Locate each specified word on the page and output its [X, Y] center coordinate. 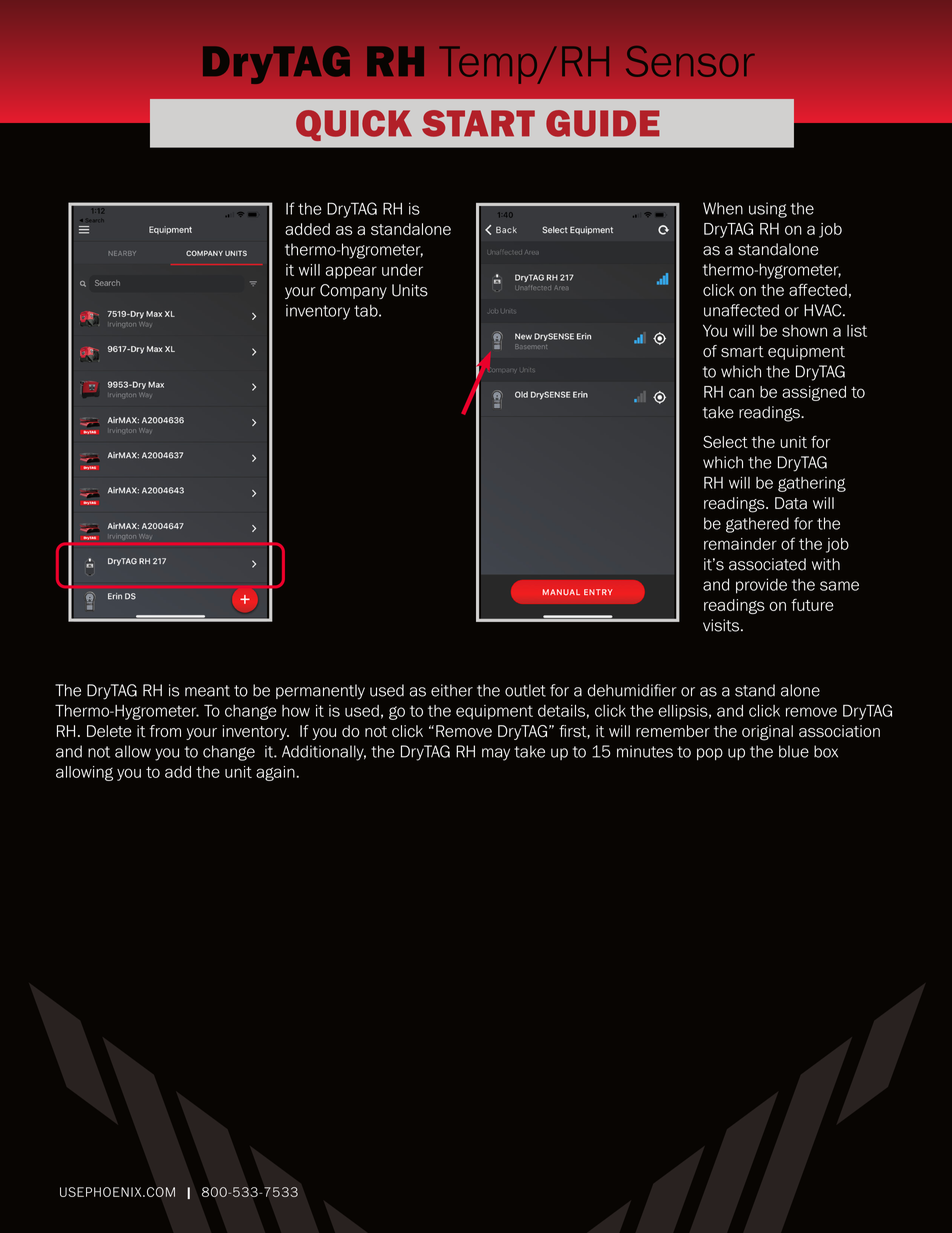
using [768, 210]
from [165, 731]
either [452, 690]
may [496, 754]
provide [761, 586]
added [307, 229]
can [741, 393]
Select [725, 442]
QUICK [354, 125]
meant [207, 691]
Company [353, 291]
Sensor [690, 61]
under [402, 270]
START [478, 123]
